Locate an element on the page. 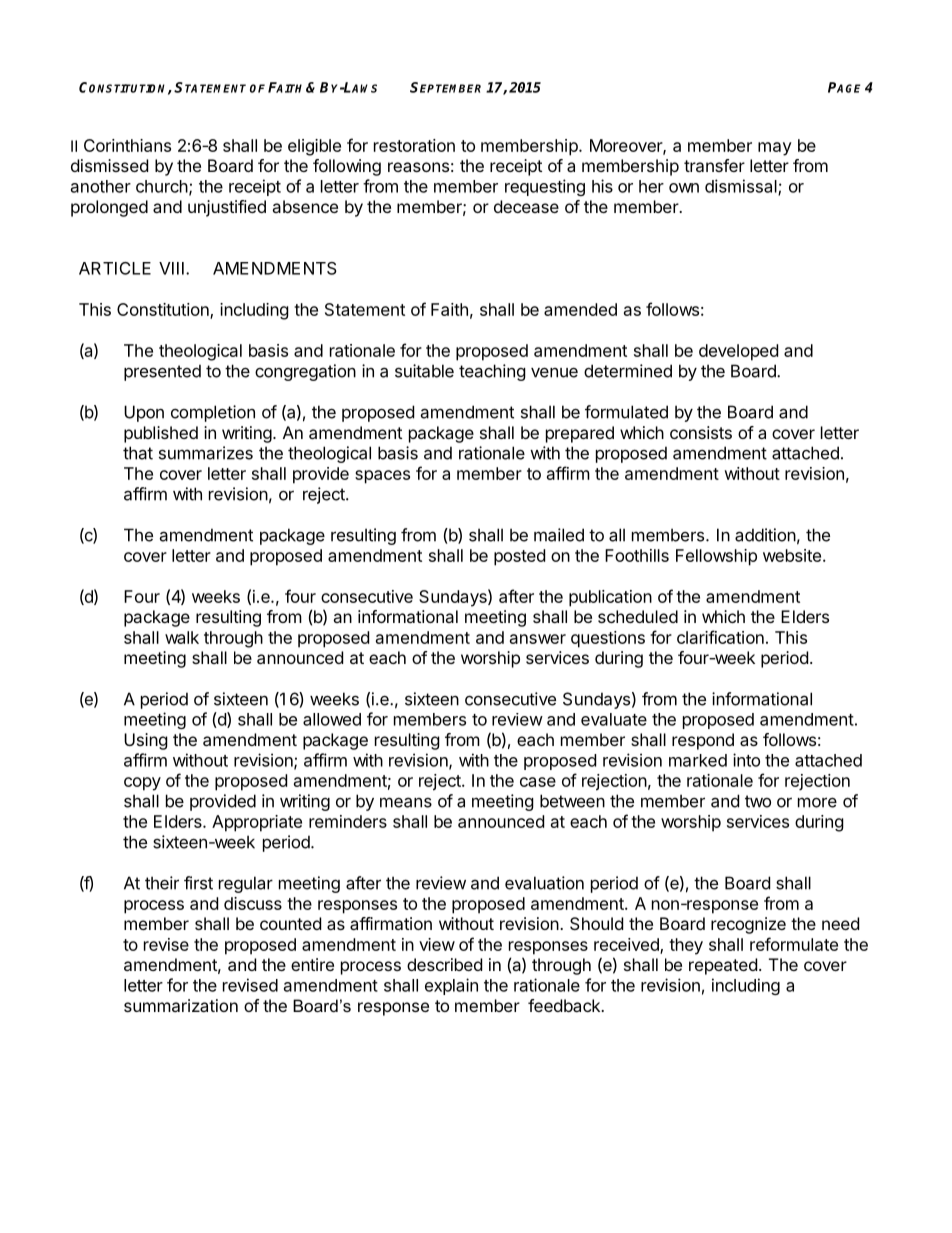 The width and height of the image is (952, 1233). dismissal is located at coordinates (742, 187).
